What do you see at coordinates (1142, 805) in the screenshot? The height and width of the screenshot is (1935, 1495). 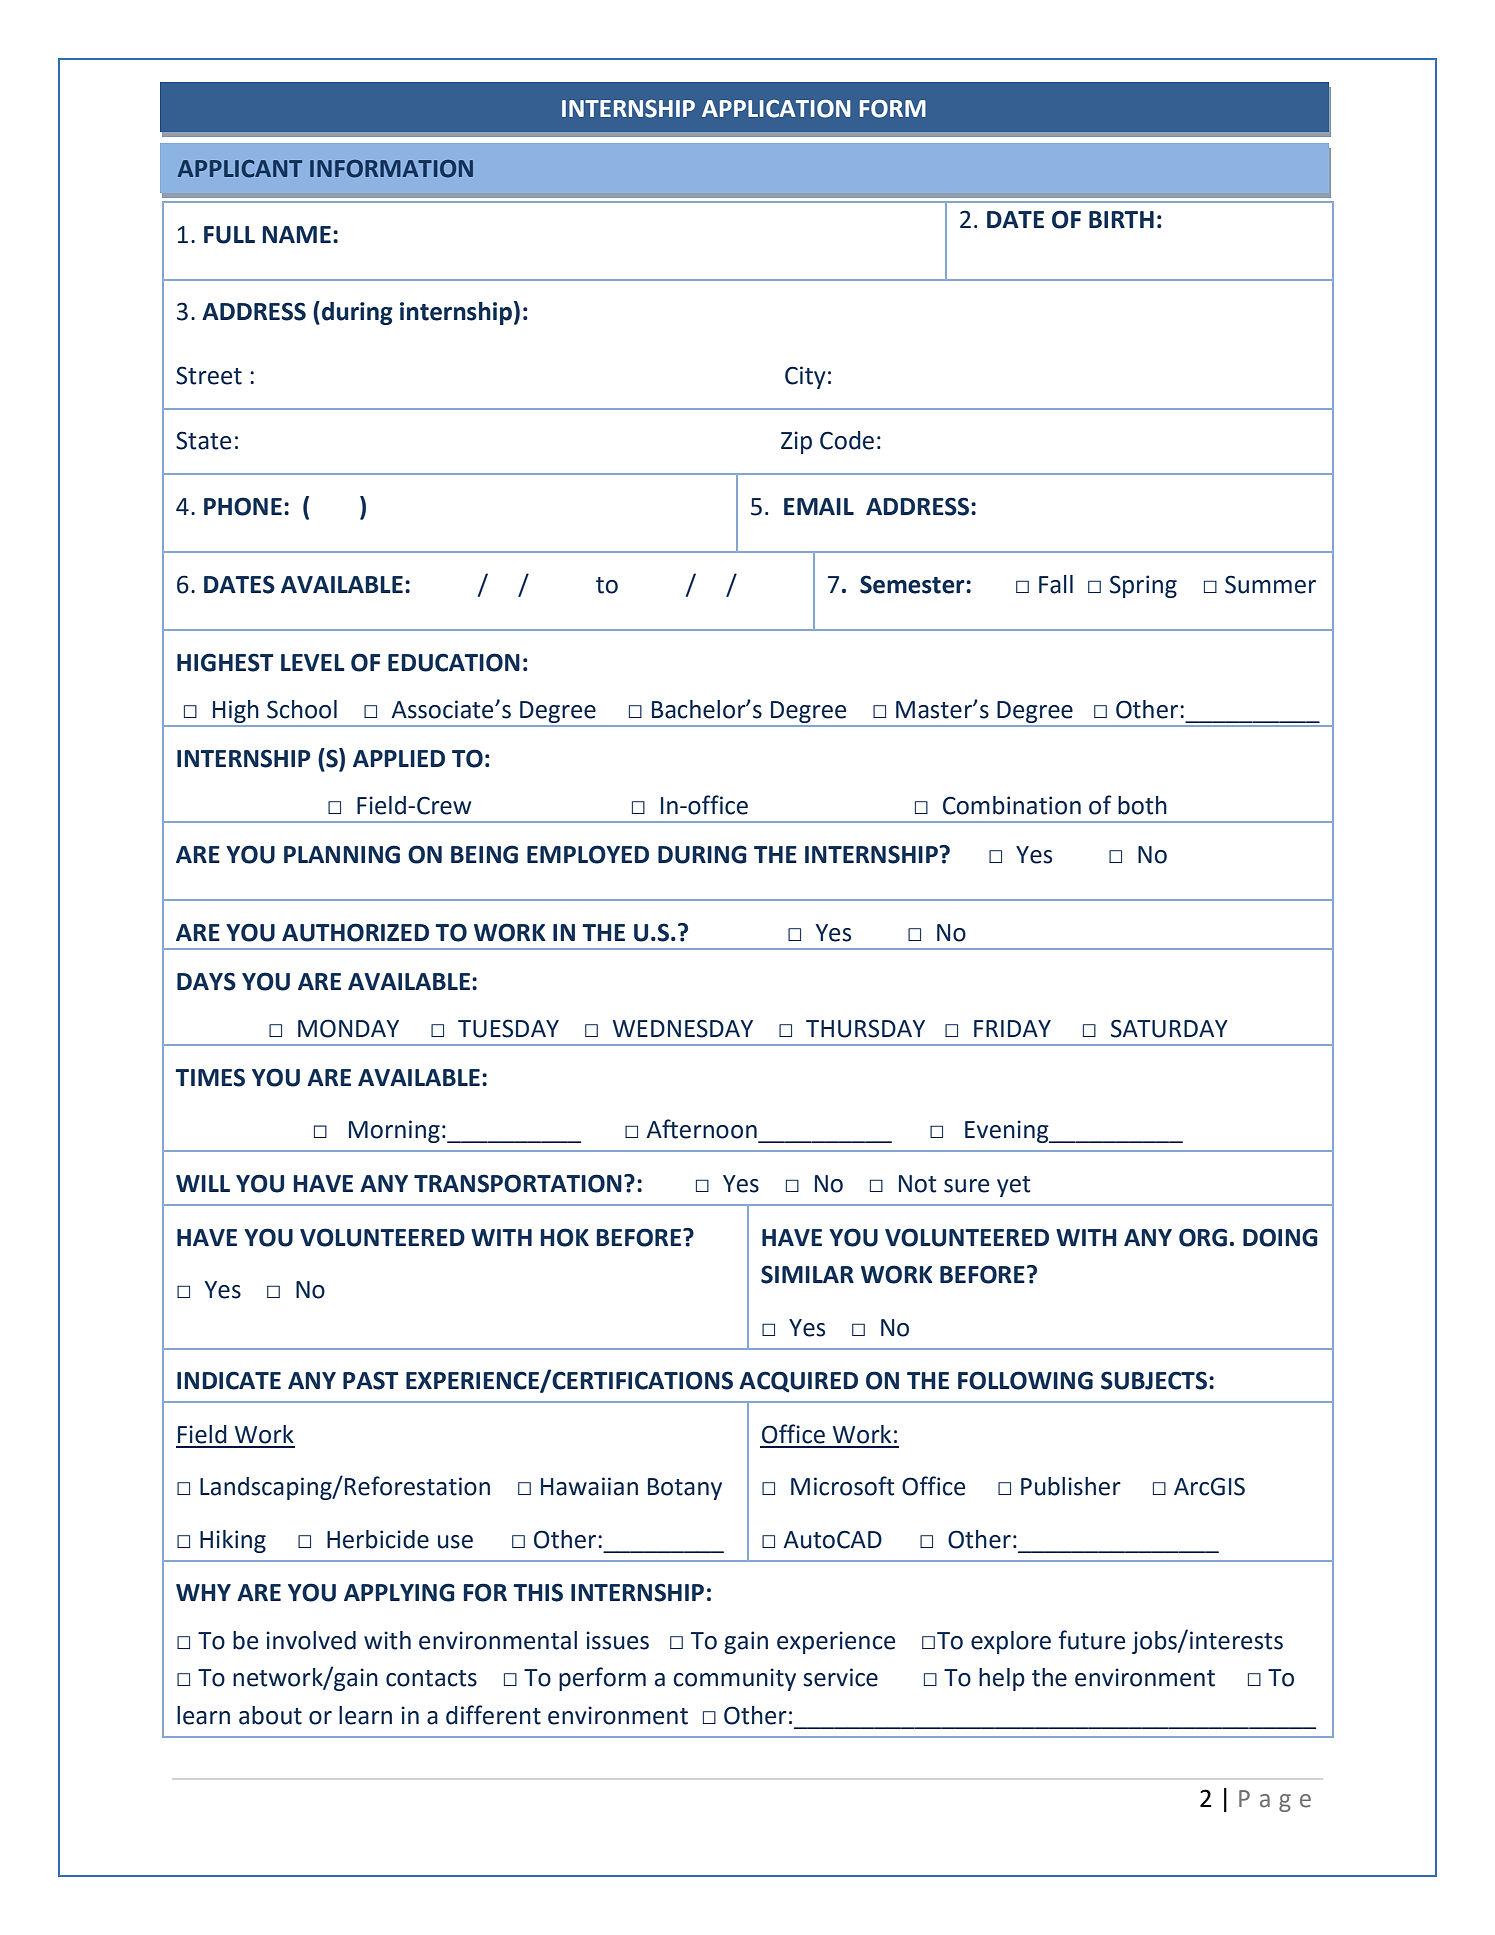 I see `both` at bounding box center [1142, 805].
